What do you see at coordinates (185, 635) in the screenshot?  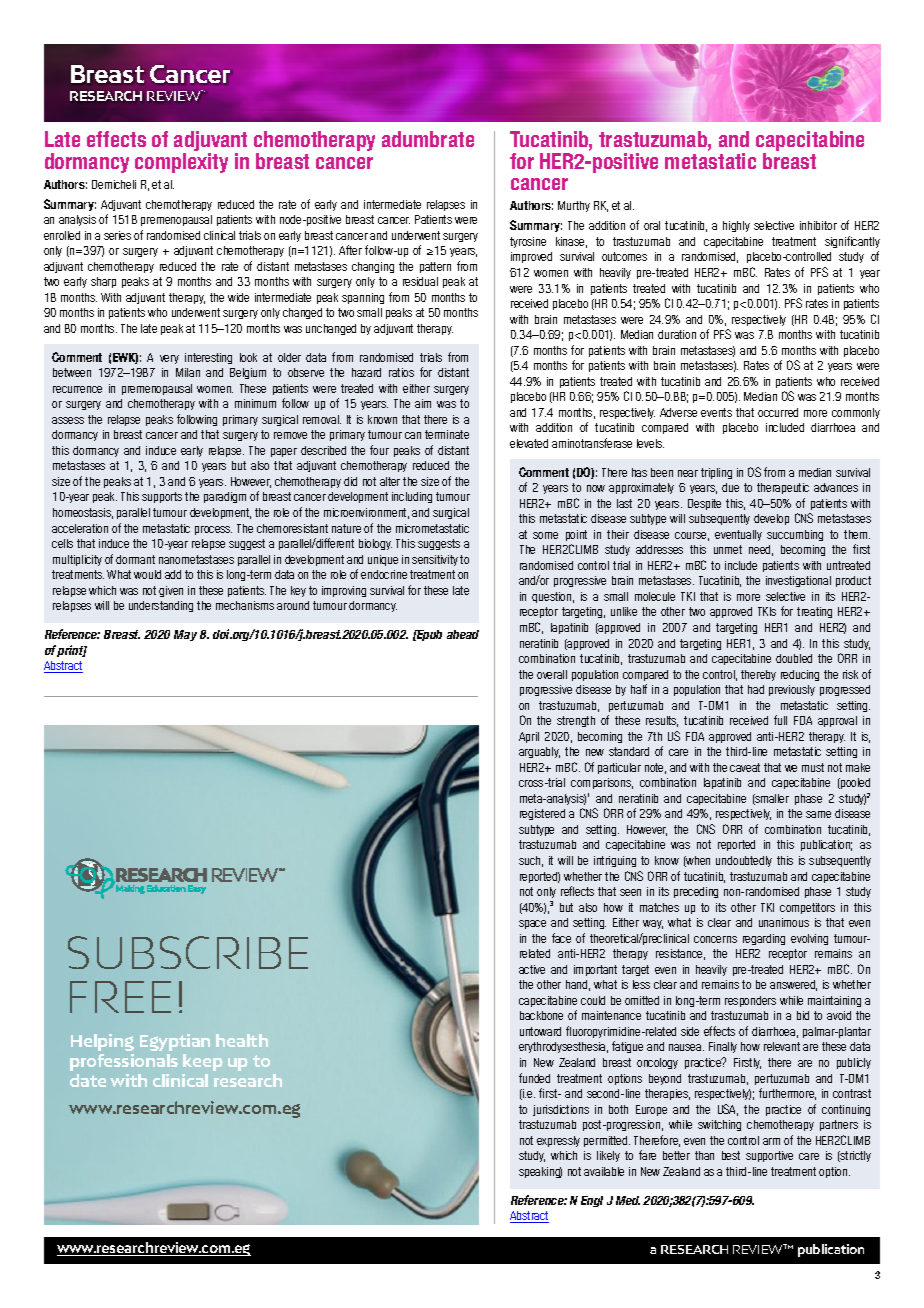 I see `May` at bounding box center [185, 635].
